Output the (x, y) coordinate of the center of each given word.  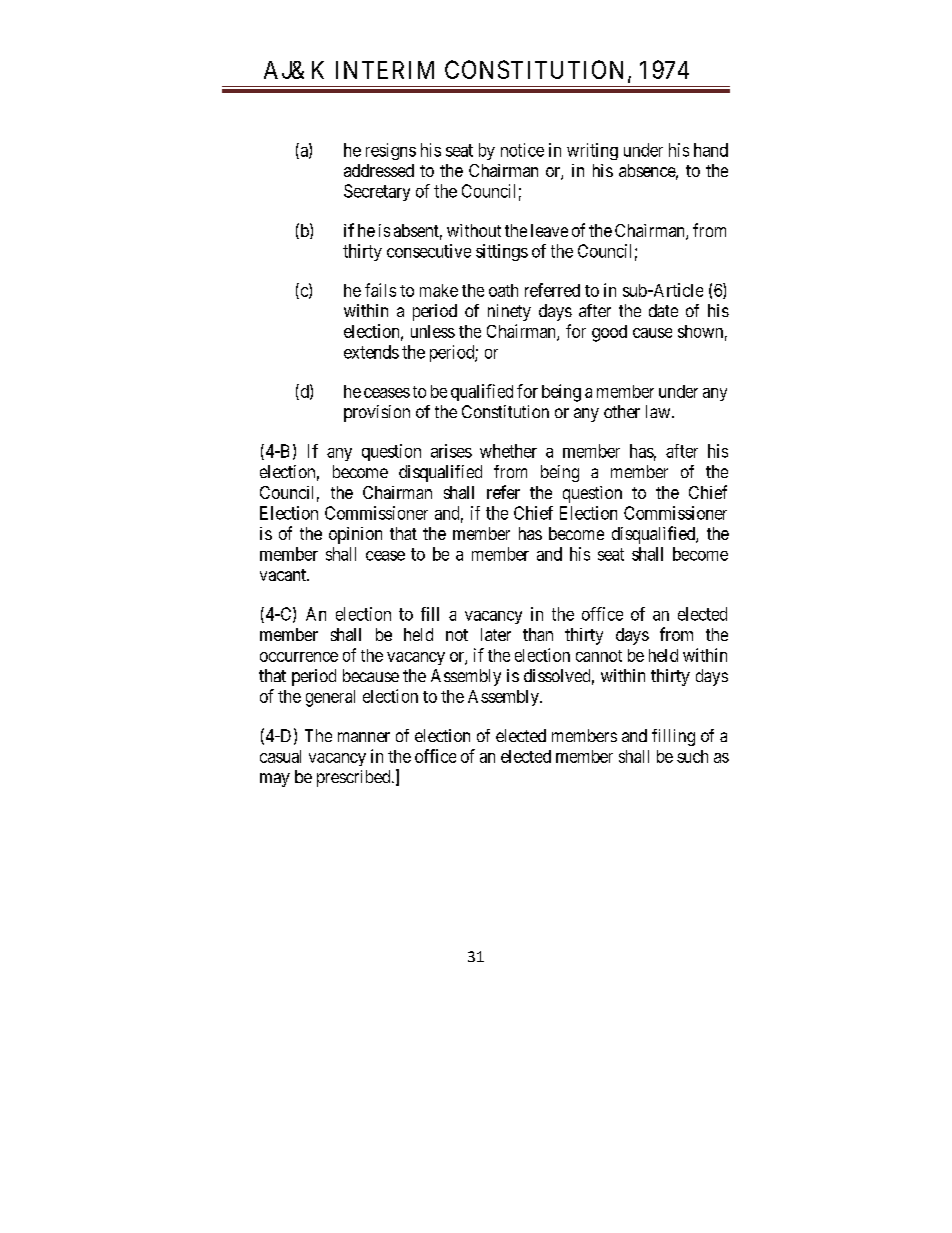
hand (711, 150)
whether (508, 451)
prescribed (355, 778)
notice (522, 150)
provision (377, 413)
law (659, 411)
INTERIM (385, 70)
